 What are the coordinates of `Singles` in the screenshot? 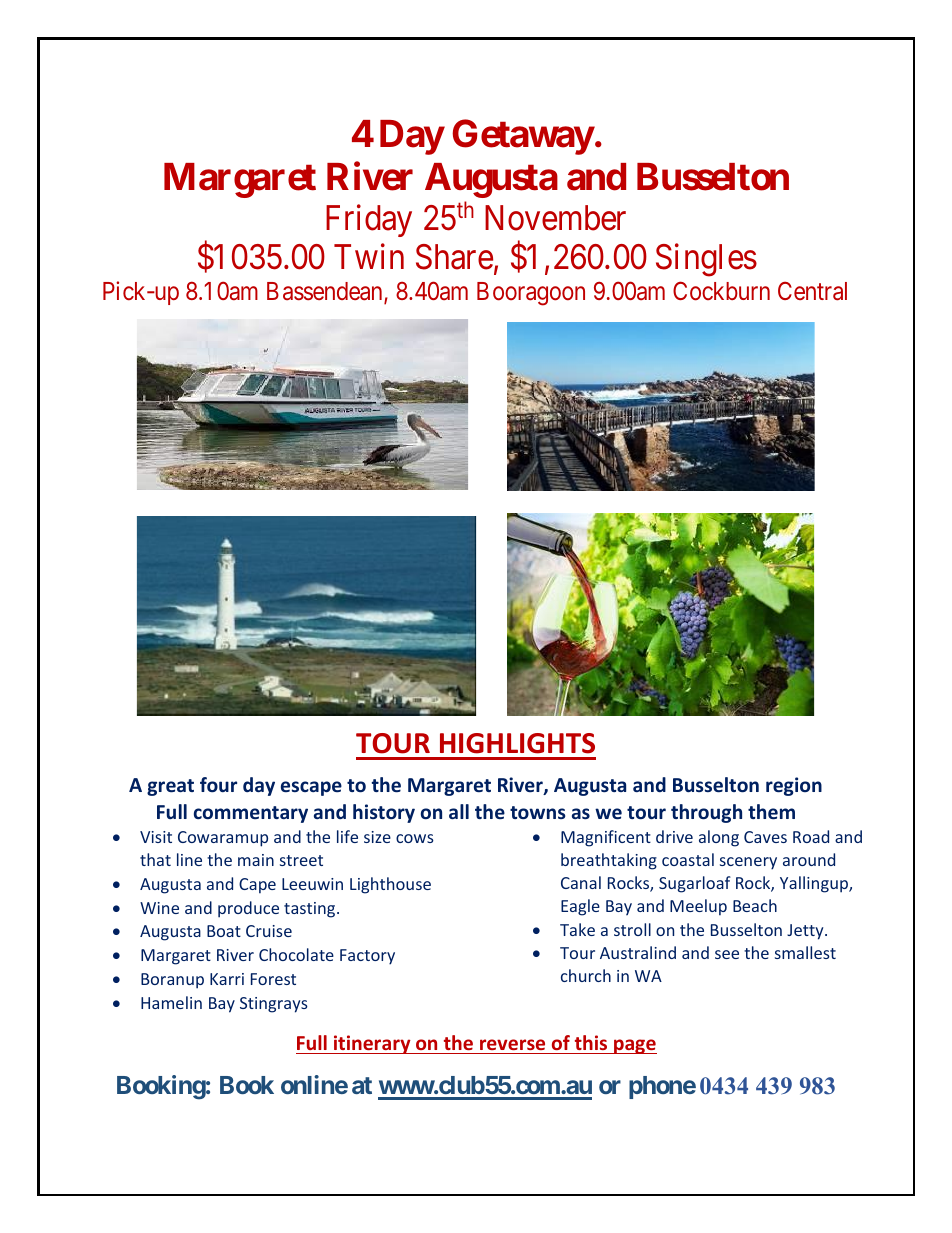 It's located at (706, 260).
